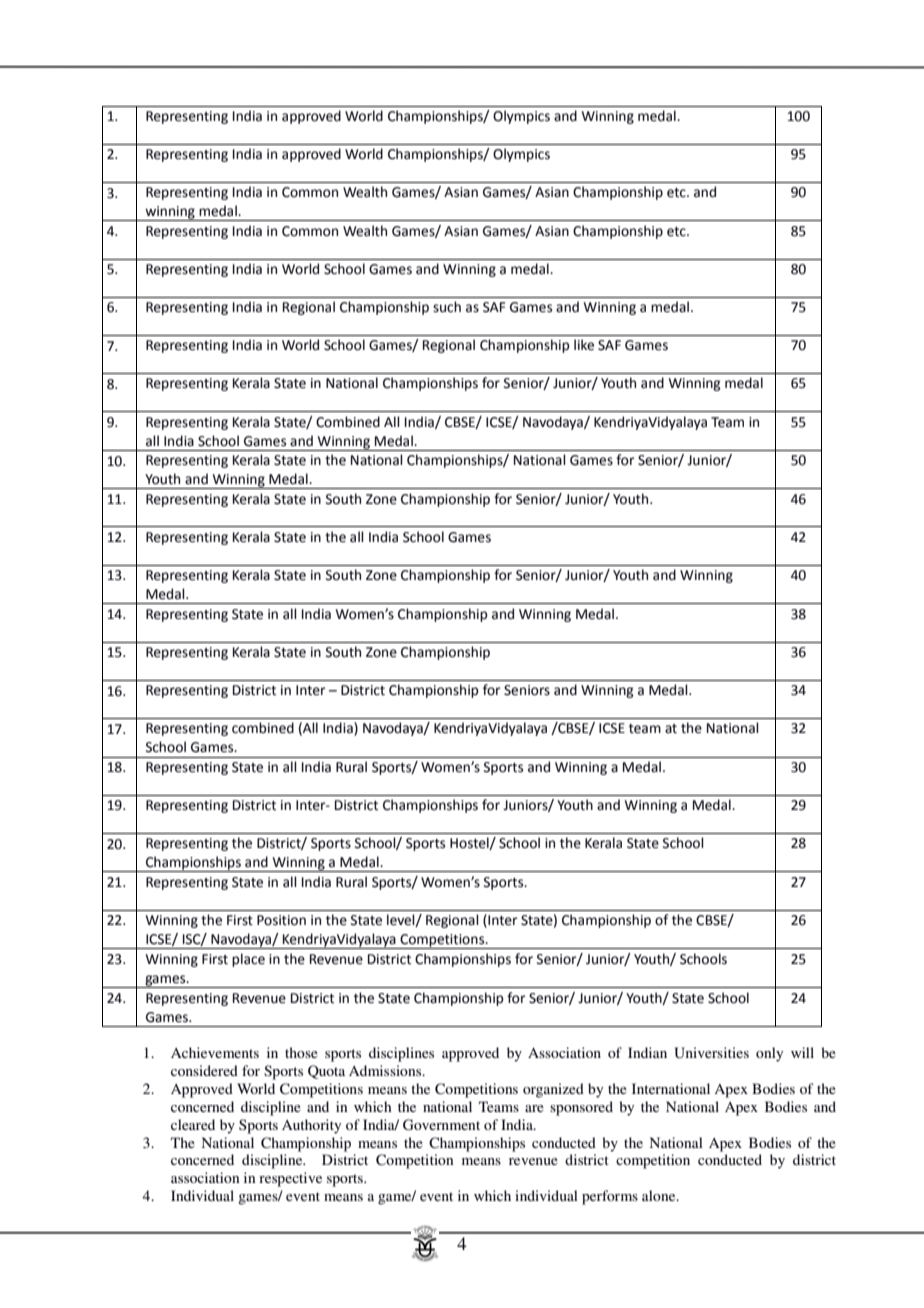 This screenshot has height=1308, width=924. What do you see at coordinates (711, 1053) in the screenshot?
I see `Universities` at bounding box center [711, 1053].
